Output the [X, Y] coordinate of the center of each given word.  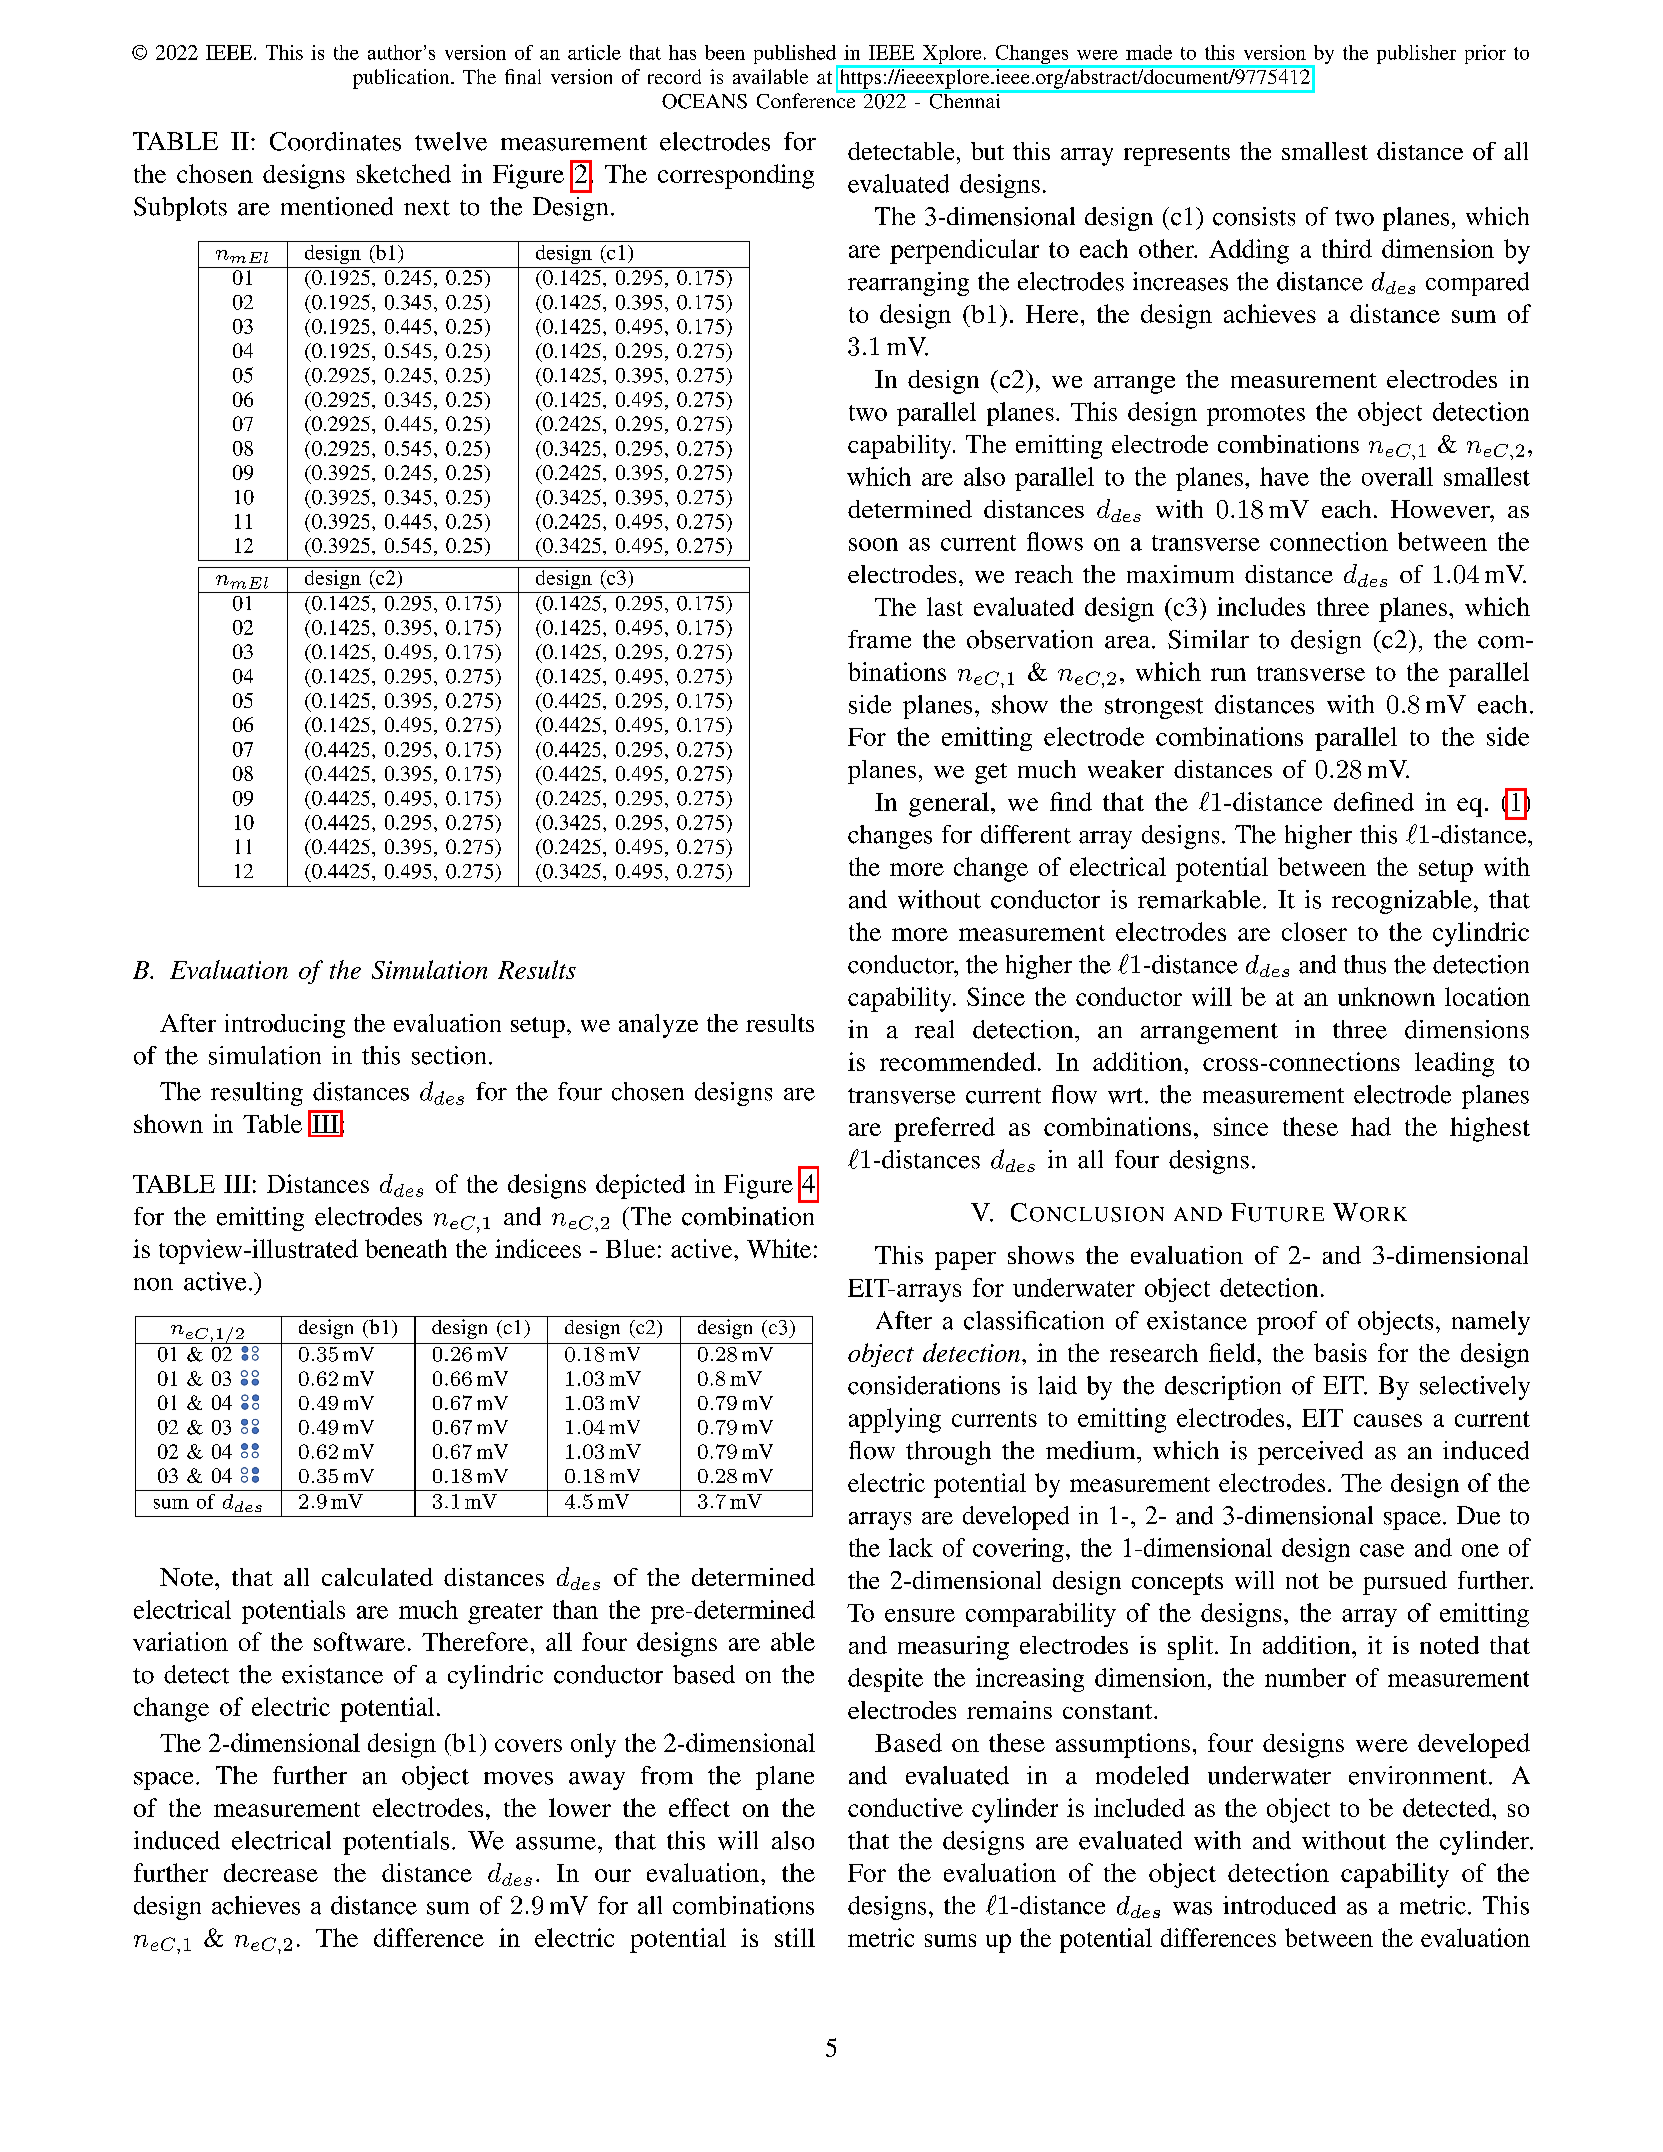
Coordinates [335, 141]
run [1228, 674]
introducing [285, 1026]
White [779, 1248]
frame [879, 639]
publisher [1416, 54]
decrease [271, 1872]
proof [1287, 1323]
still [795, 1937]
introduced [1279, 1905]
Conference [807, 100]
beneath [406, 1248]
